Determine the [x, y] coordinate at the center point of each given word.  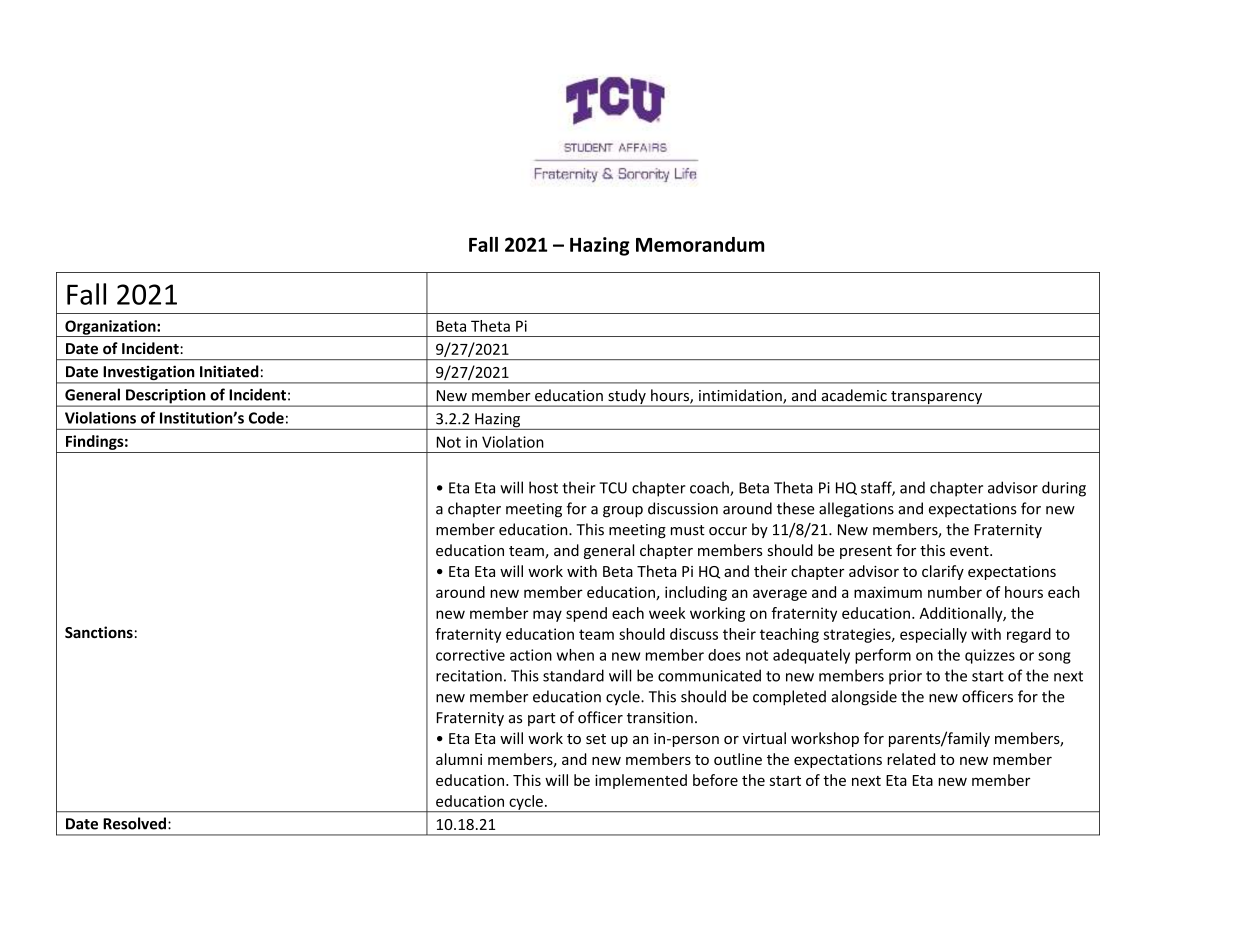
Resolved [134, 823]
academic [854, 395]
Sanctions [99, 632]
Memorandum [700, 244]
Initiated [229, 371]
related [911, 759]
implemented [641, 781]
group [623, 512]
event [970, 551]
